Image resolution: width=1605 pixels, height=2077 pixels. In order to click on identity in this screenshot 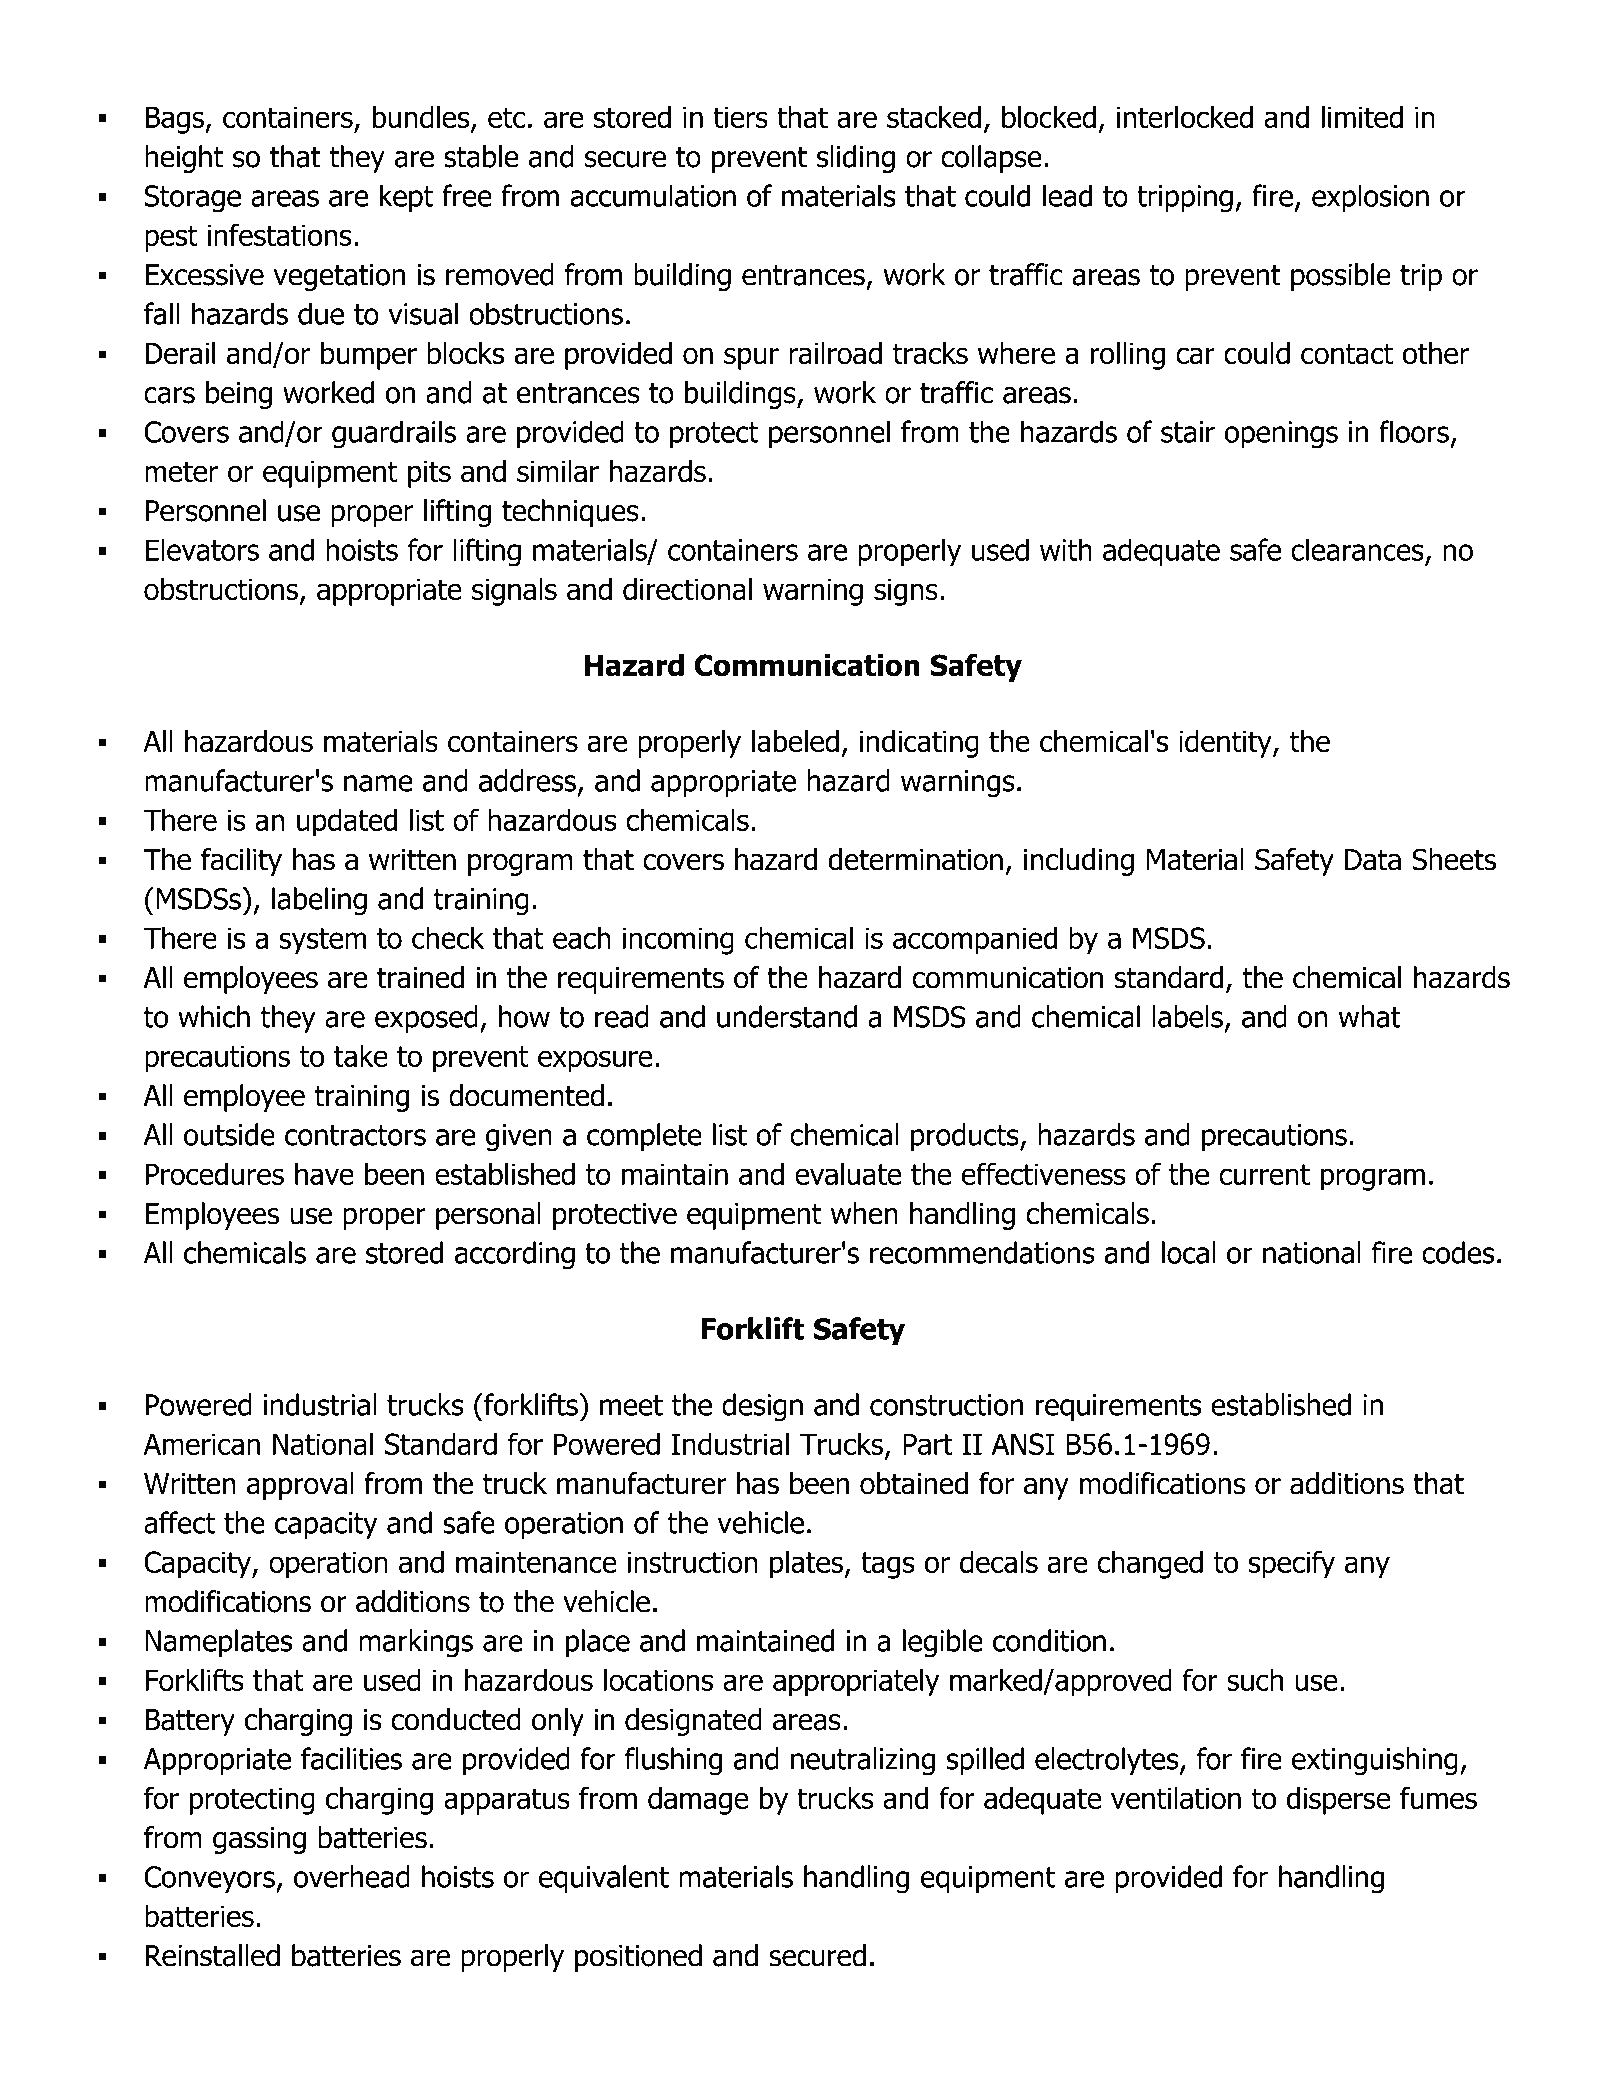, I will do `click(1226, 744)`.
